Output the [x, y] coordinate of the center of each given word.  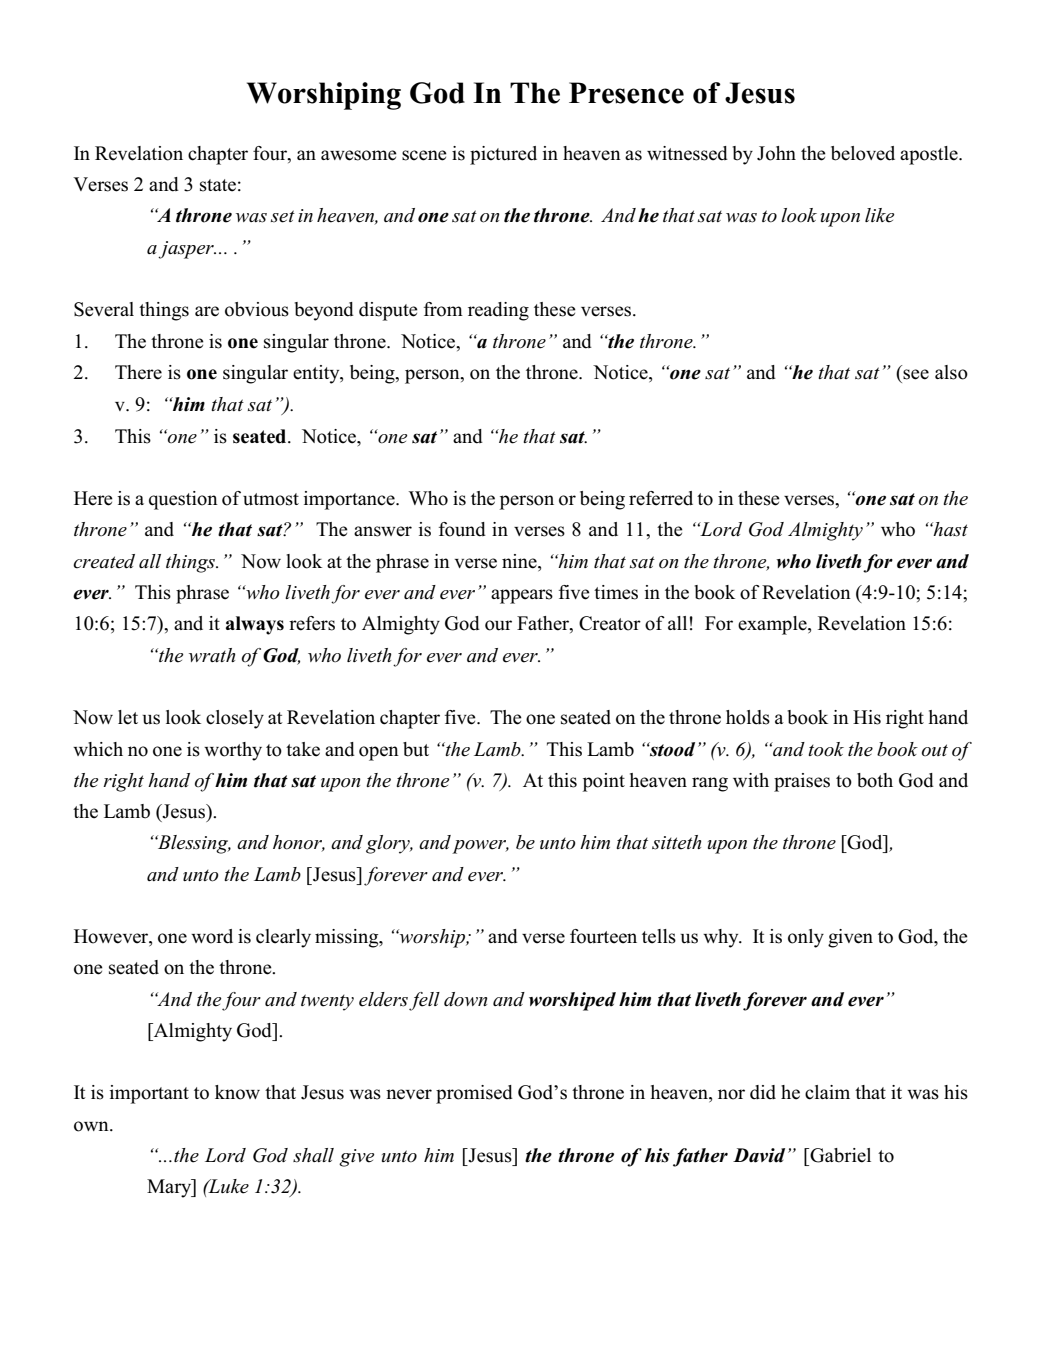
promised [474, 1094]
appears [522, 596]
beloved [863, 153]
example [773, 625]
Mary [170, 1188]
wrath [212, 655]
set [283, 216]
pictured [503, 155]
